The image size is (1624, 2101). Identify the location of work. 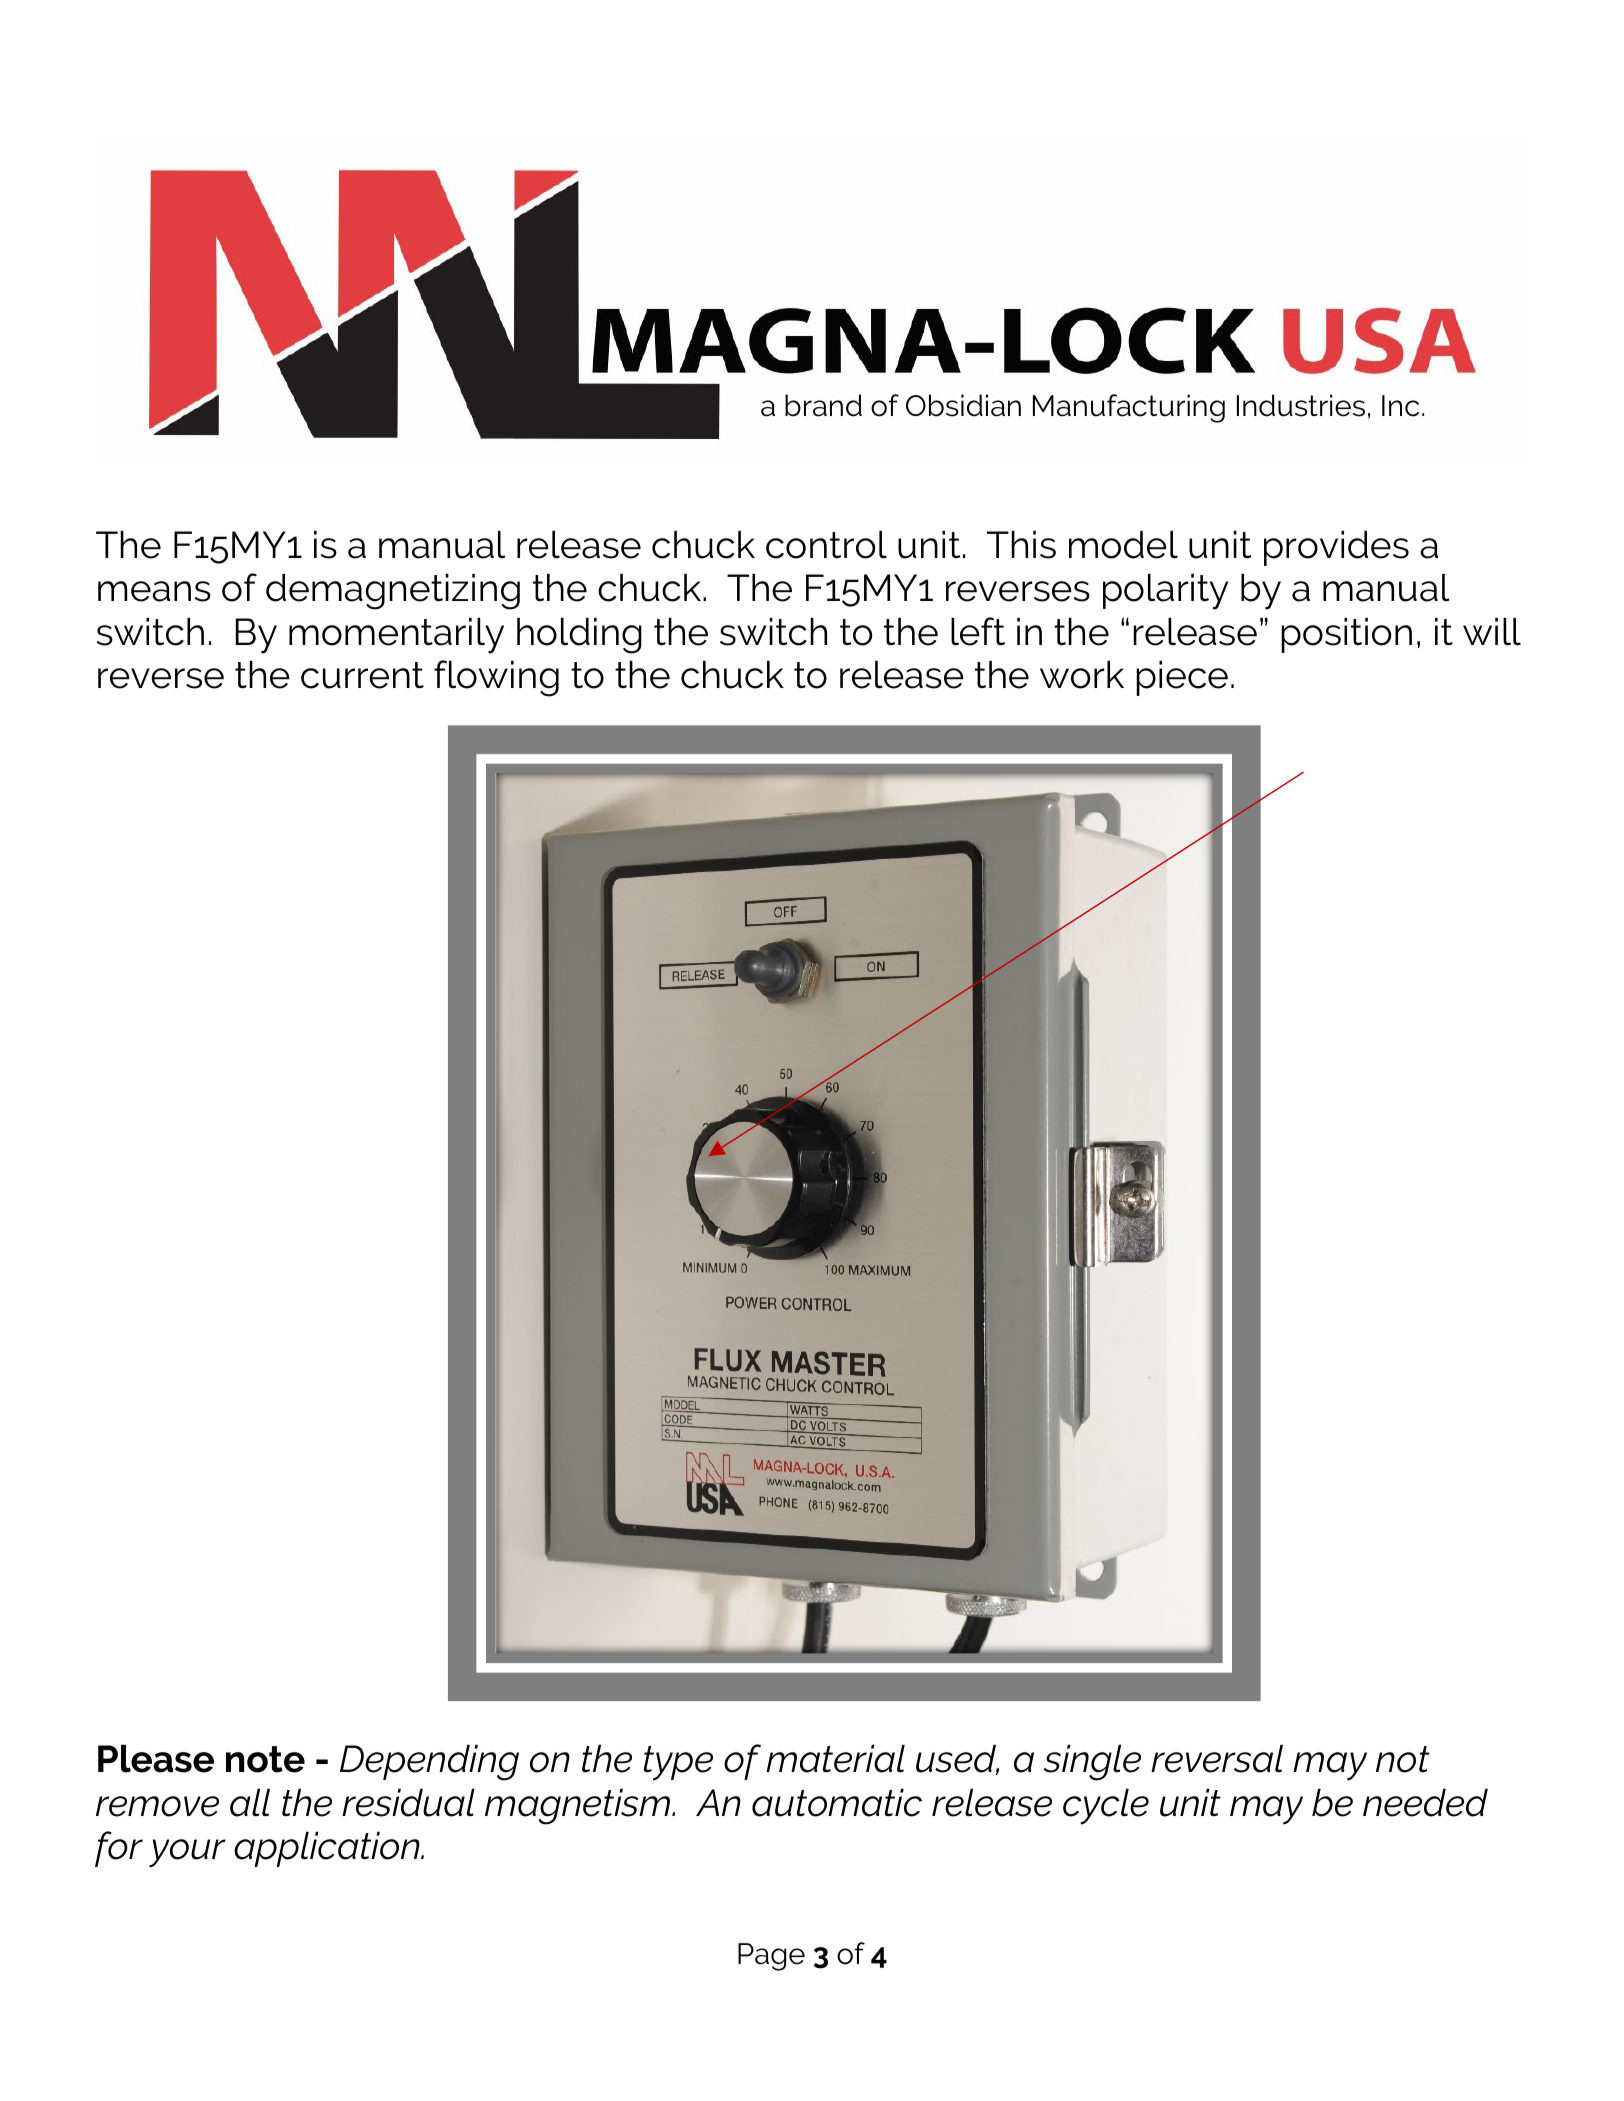
(1082, 675).
